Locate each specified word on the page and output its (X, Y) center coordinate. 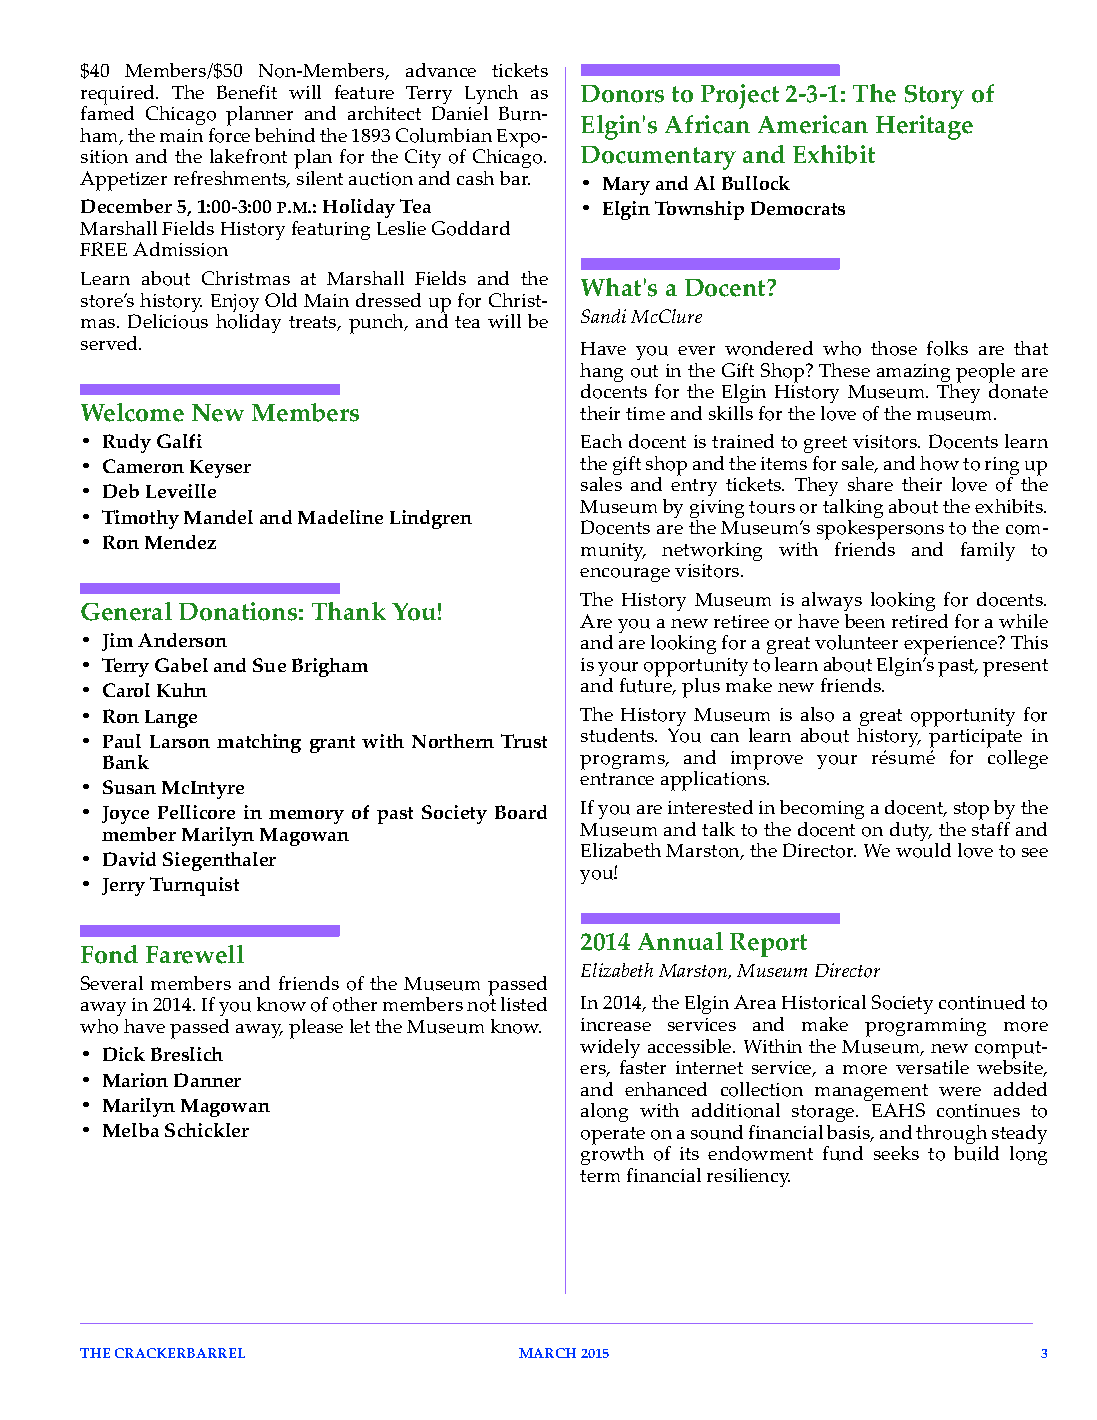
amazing (914, 374)
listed (524, 1004)
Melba (131, 1130)
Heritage (924, 127)
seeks (896, 1153)
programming (925, 1027)
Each (601, 441)
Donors (622, 94)
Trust (524, 741)
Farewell (195, 954)
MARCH (547, 1353)
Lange (171, 719)
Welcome (132, 412)
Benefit (247, 92)
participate (975, 740)
